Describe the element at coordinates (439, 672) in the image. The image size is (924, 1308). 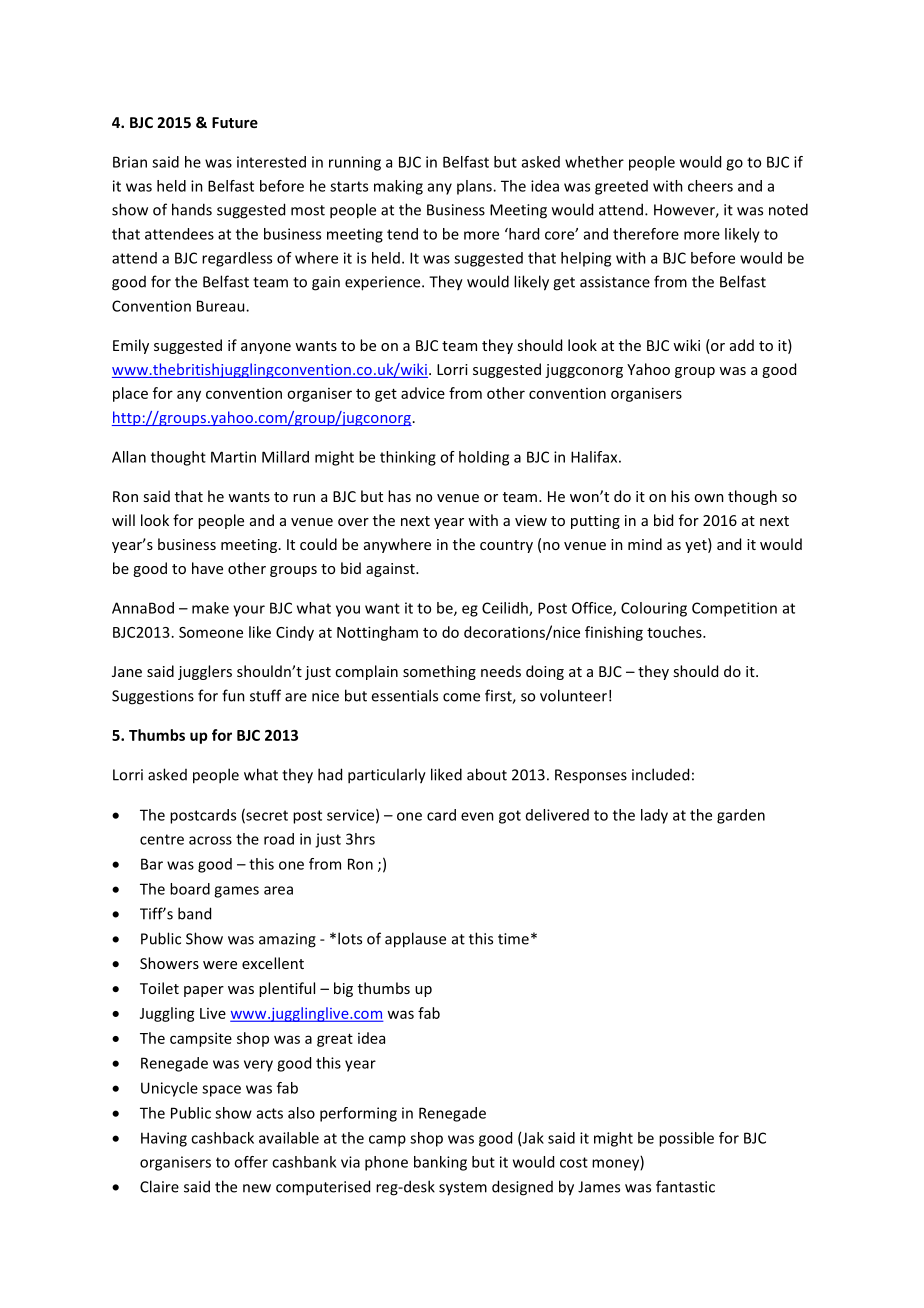
I see `something` at that location.
